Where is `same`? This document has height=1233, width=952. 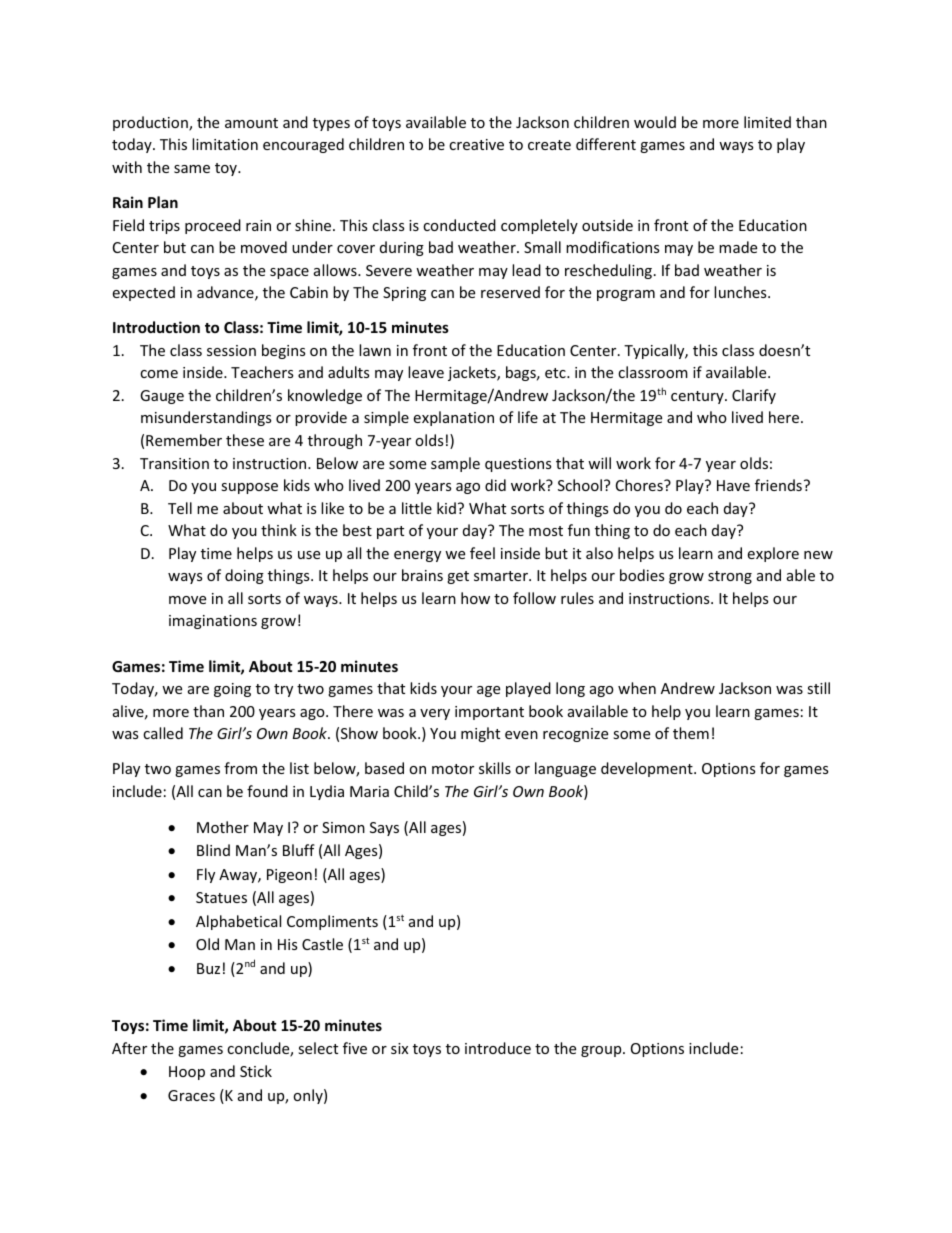
same is located at coordinates (192, 169).
